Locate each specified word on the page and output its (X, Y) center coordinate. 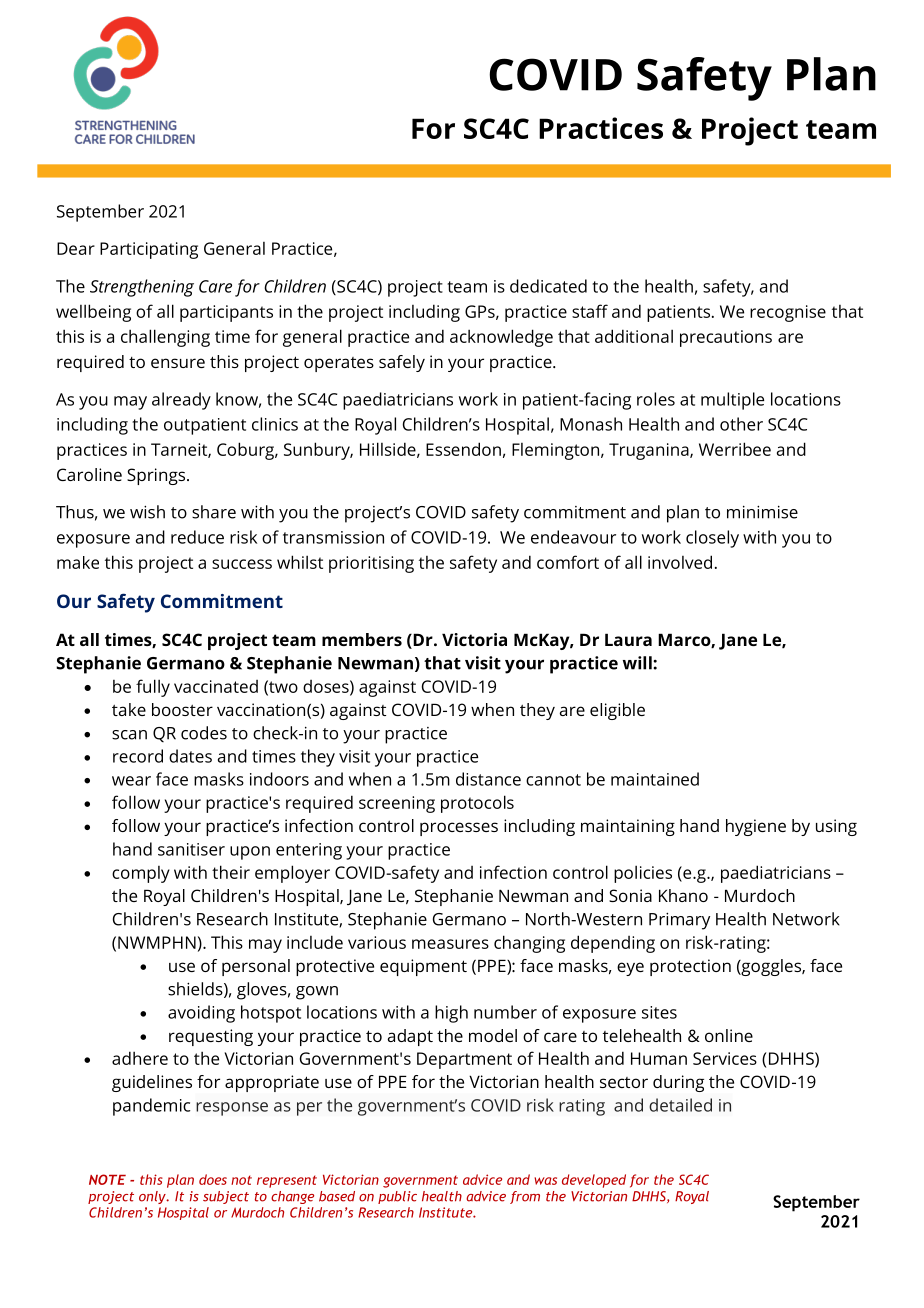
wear (131, 781)
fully (153, 688)
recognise (788, 313)
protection (690, 967)
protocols (477, 804)
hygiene (756, 827)
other (741, 424)
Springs (157, 476)
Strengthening (142, 288)
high (451, 1014)
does (213, 1179)
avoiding (201, 1014)
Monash (591, 424)
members (362, 639)
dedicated (548, 286)
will (638, 663)
